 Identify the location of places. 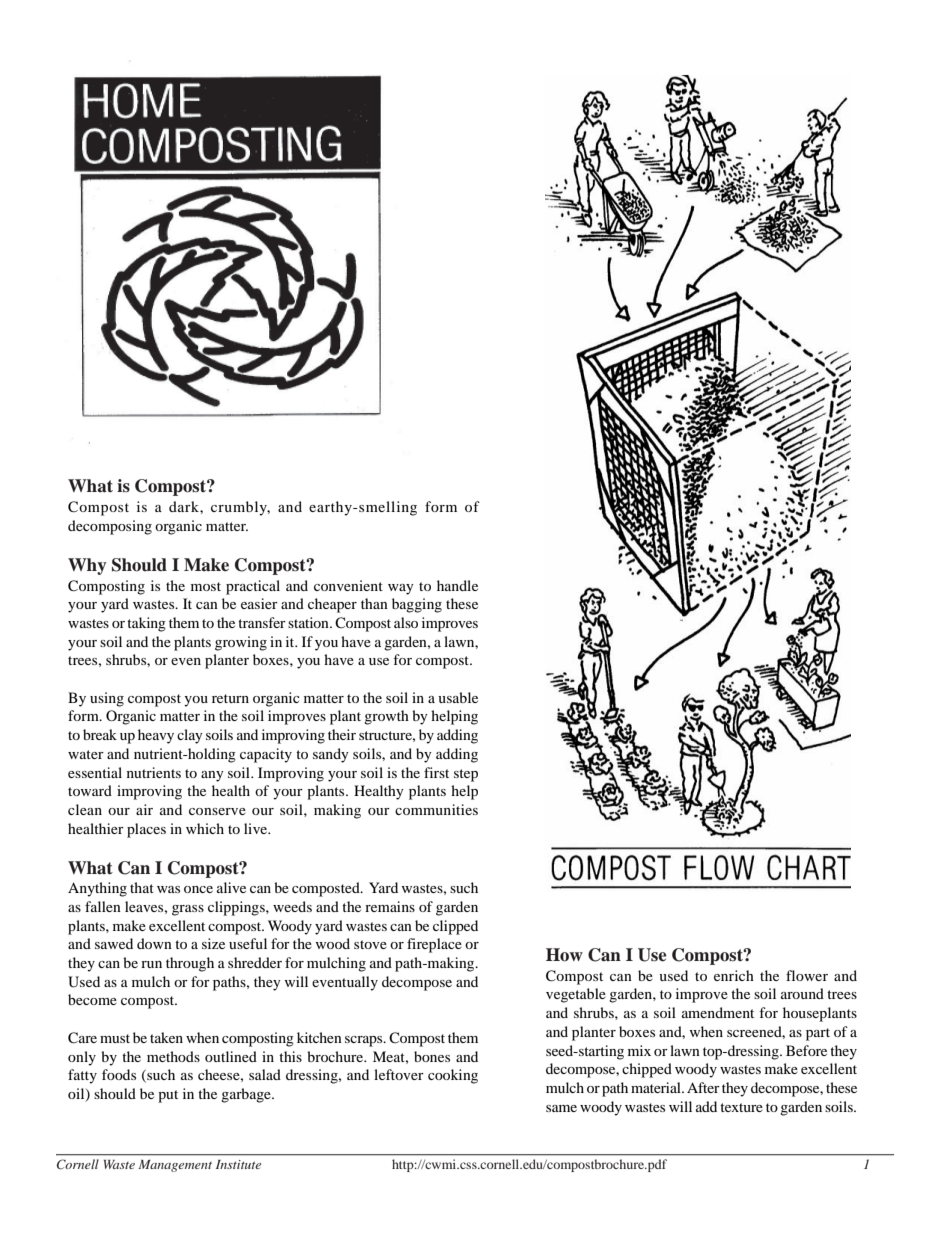
(146, 830).
